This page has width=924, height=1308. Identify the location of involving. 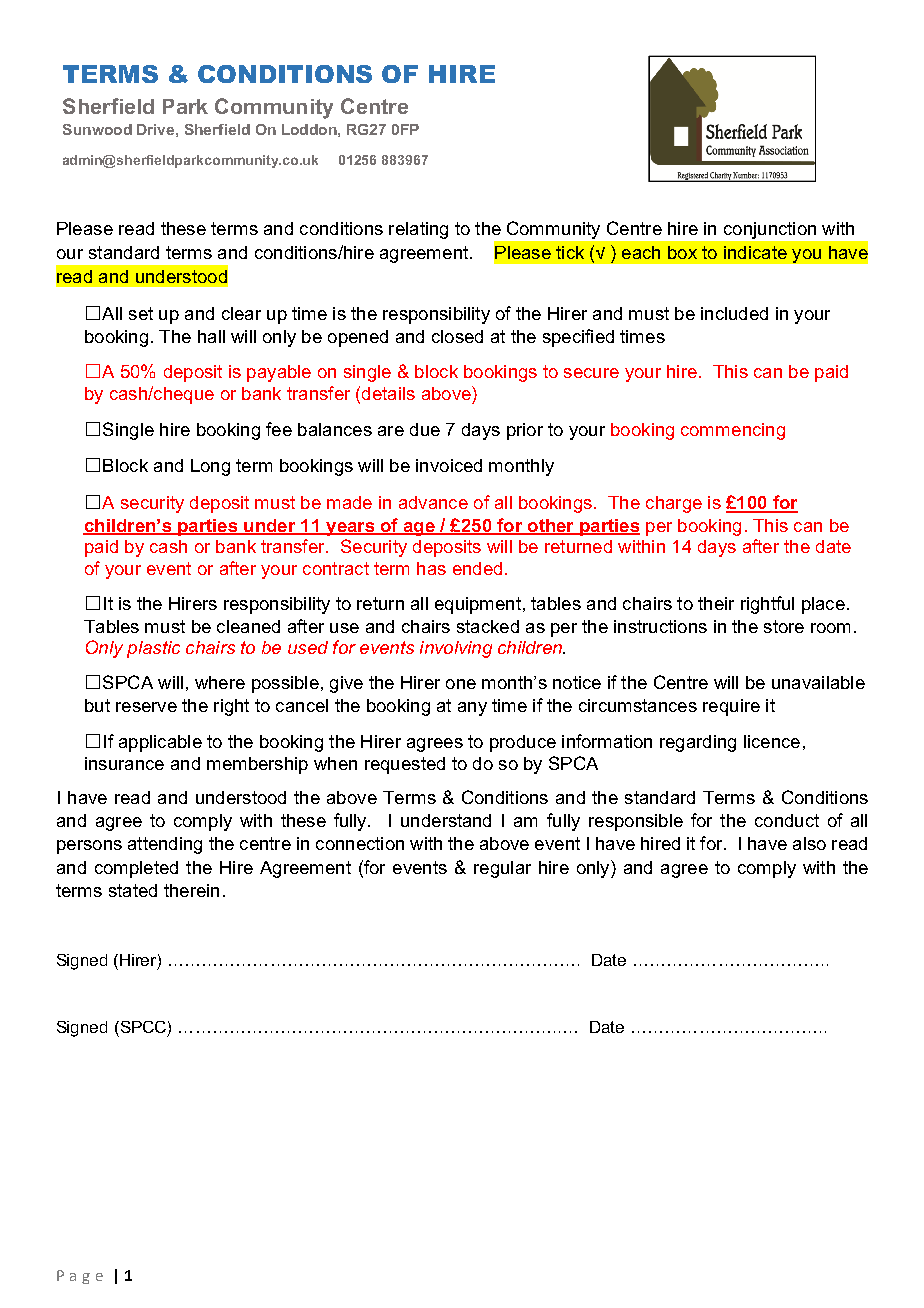
(456, 649).
